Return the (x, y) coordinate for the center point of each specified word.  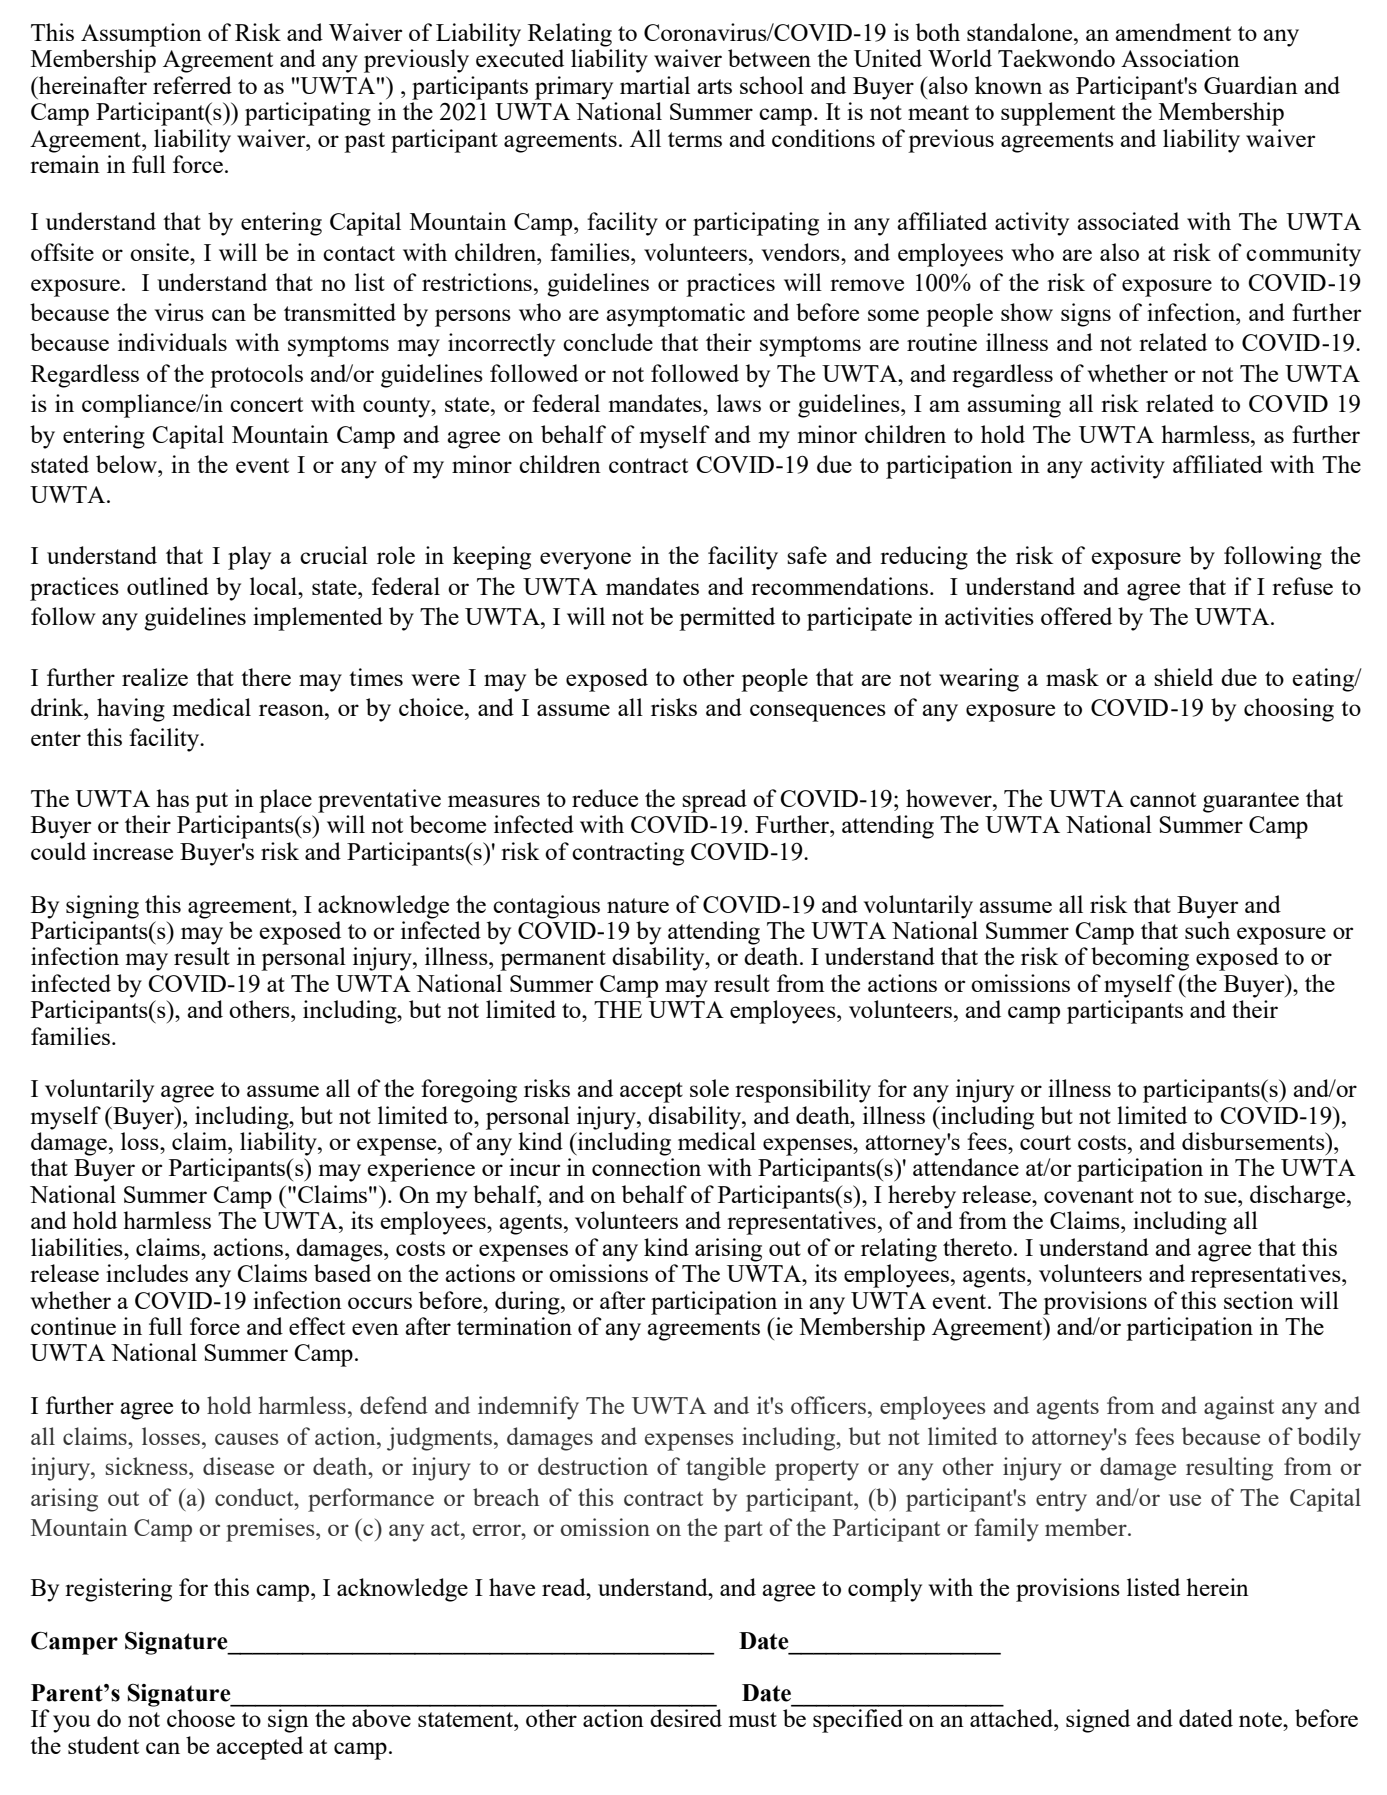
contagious (546, 907)
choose (201, 1718)
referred (192, 85)
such (1207, 930)
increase (133, 851)
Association (1180, 58)
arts (714, 86)
